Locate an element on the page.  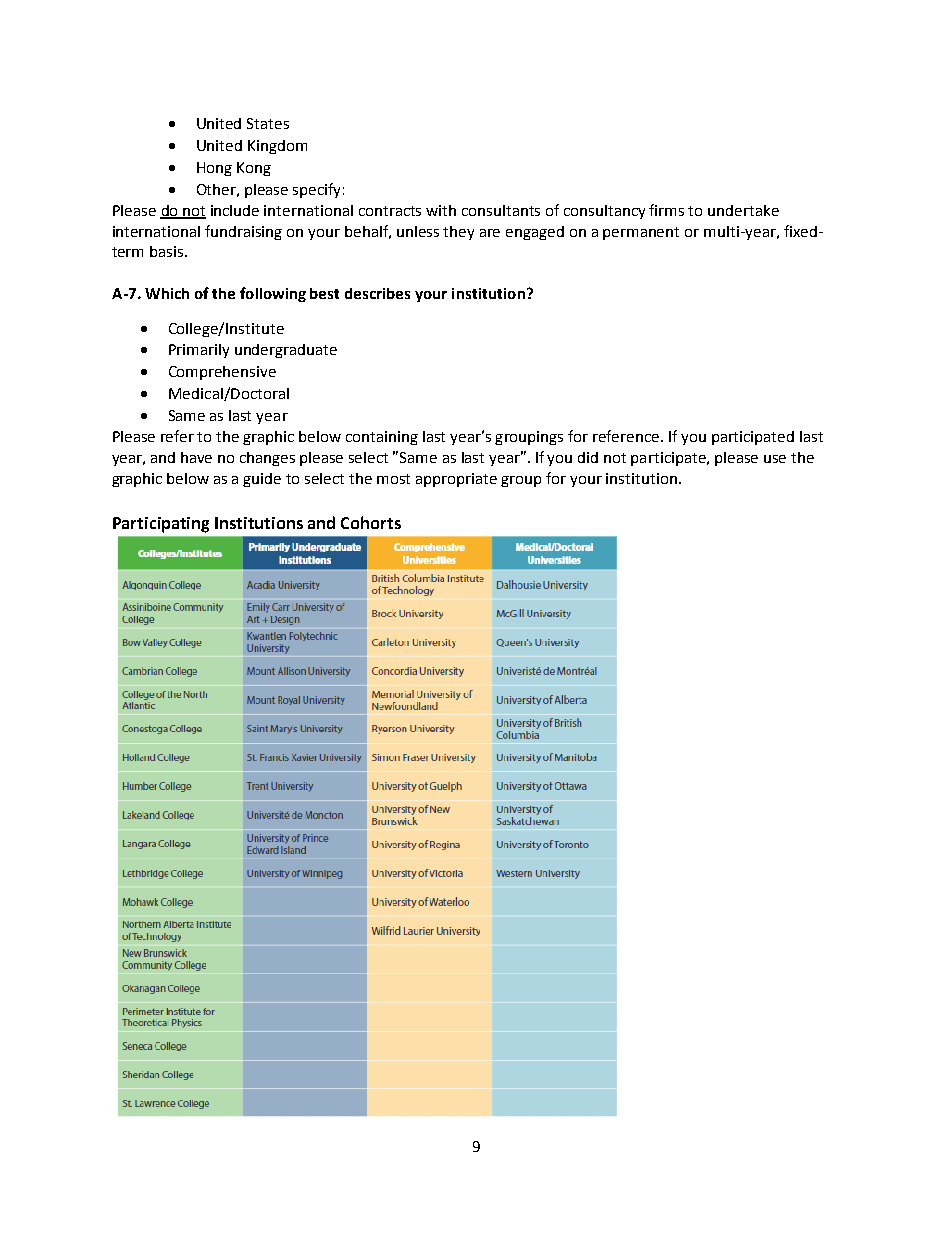
States is located at coordinates (268, 123).
